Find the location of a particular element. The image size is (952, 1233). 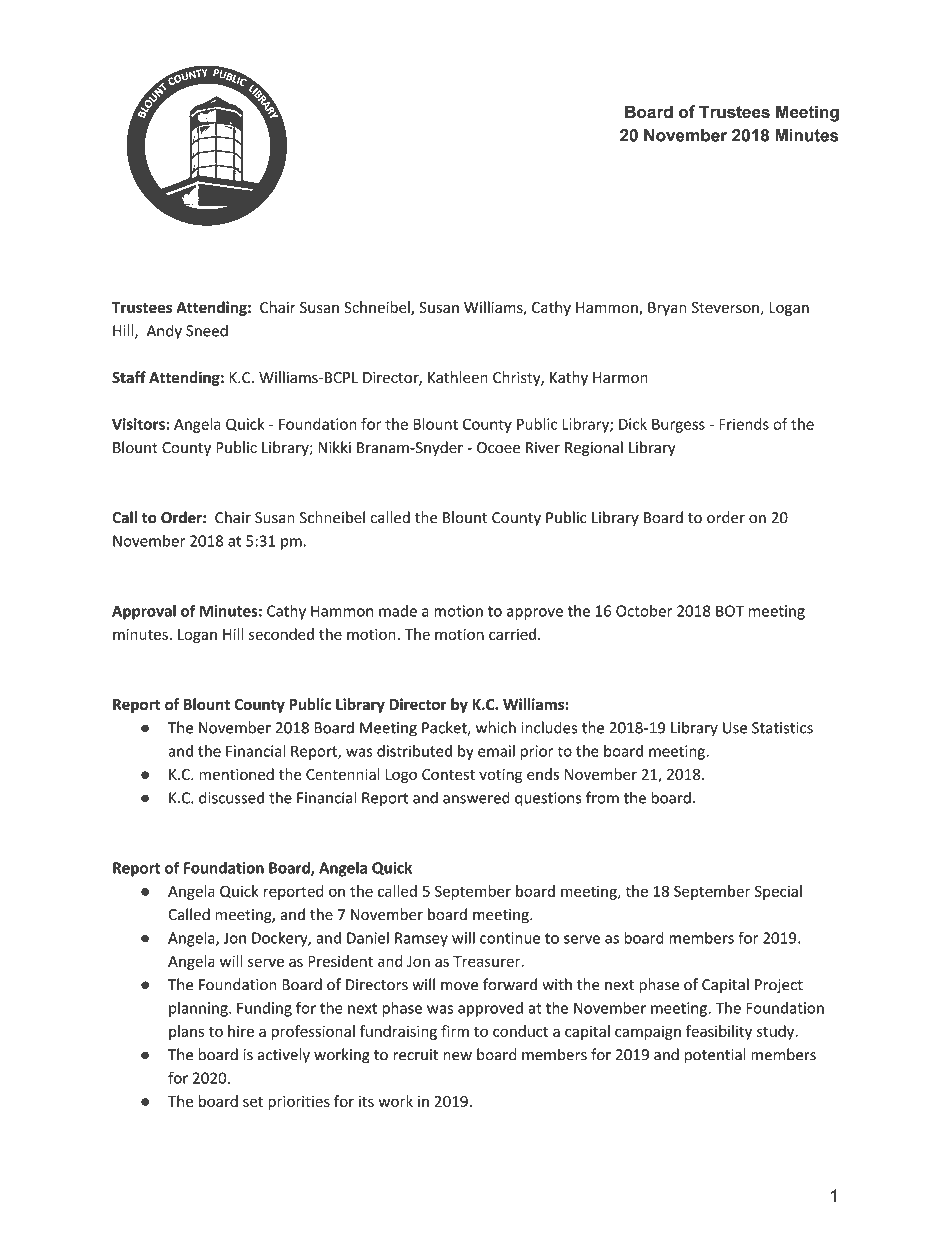

Bryan is located at coordinates (667, 309).
